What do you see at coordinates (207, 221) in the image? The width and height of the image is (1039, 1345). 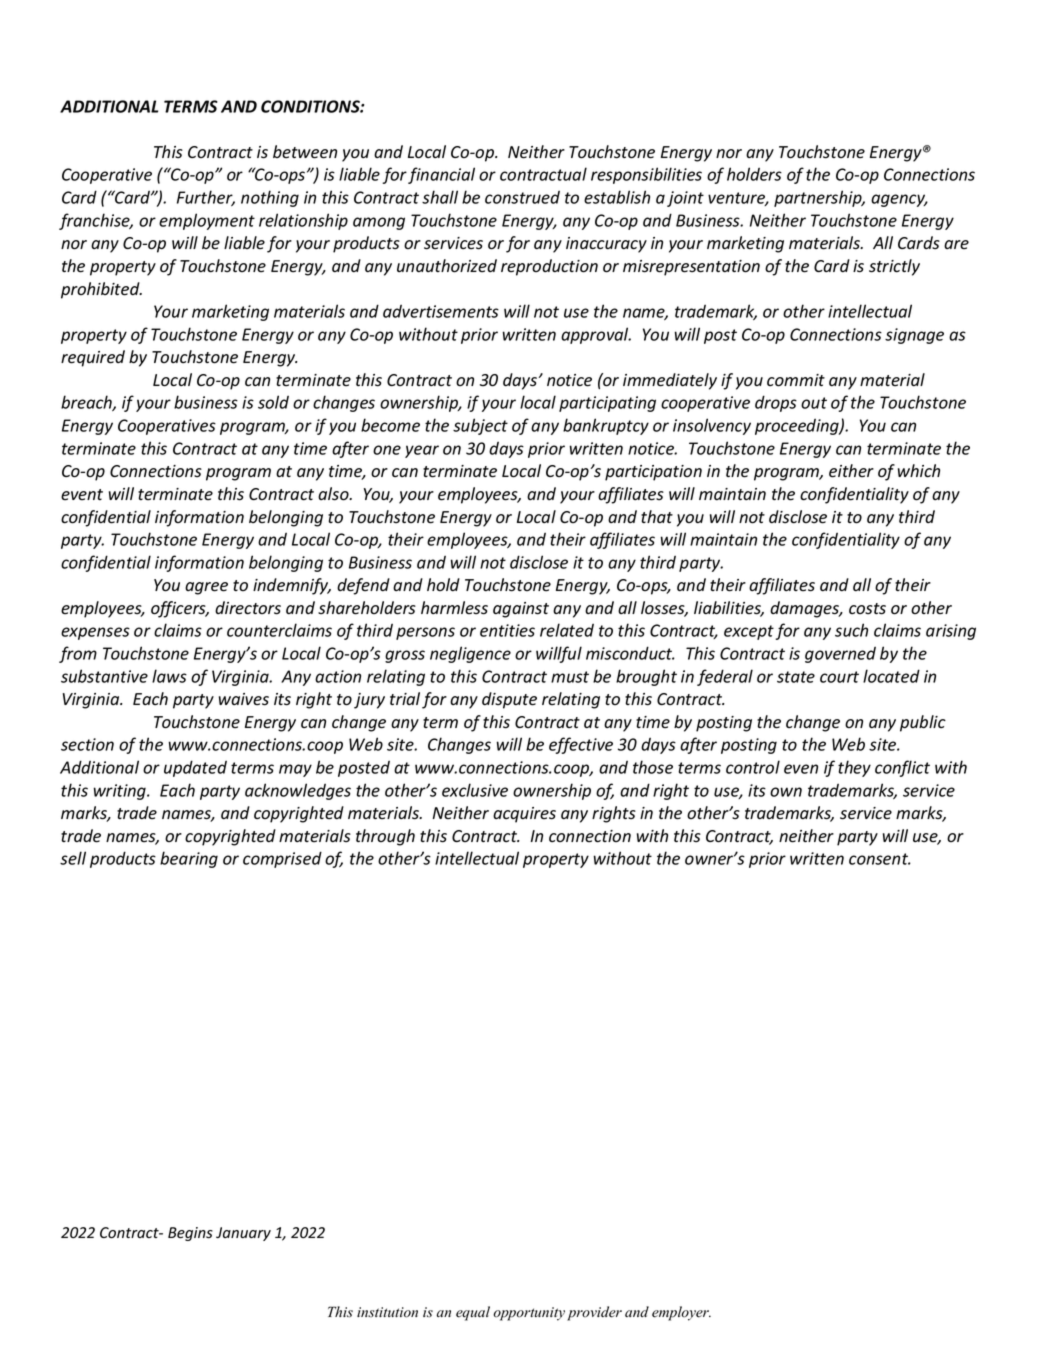 I see `employment` at bounding box center [207, 221].
